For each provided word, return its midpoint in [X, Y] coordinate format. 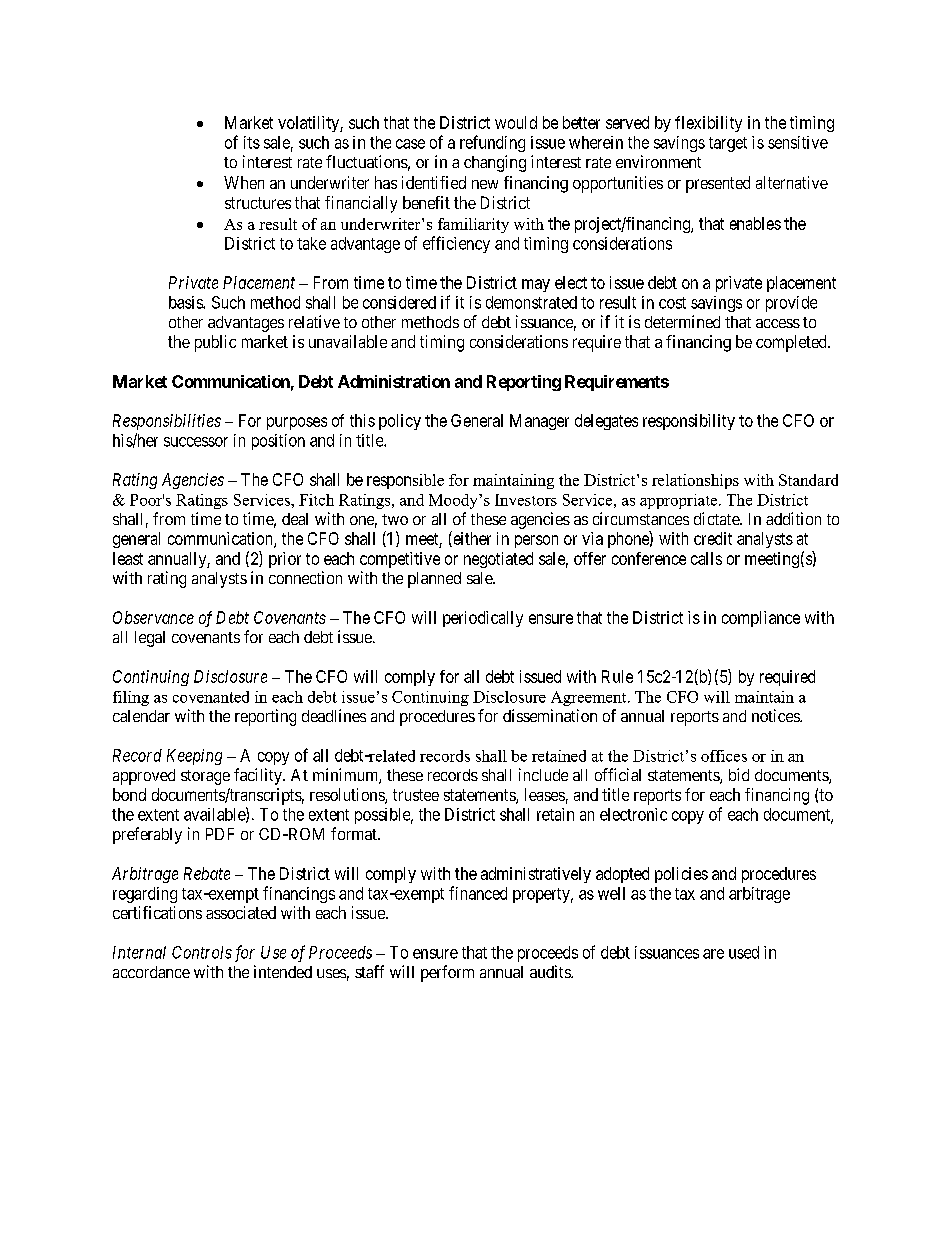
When [244, 182]
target [728, 144]
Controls [202, 952]
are [713, 954]
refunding [492, 143]
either [471, 539]
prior [285, 560]
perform [447, 973]
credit [713, 538]
